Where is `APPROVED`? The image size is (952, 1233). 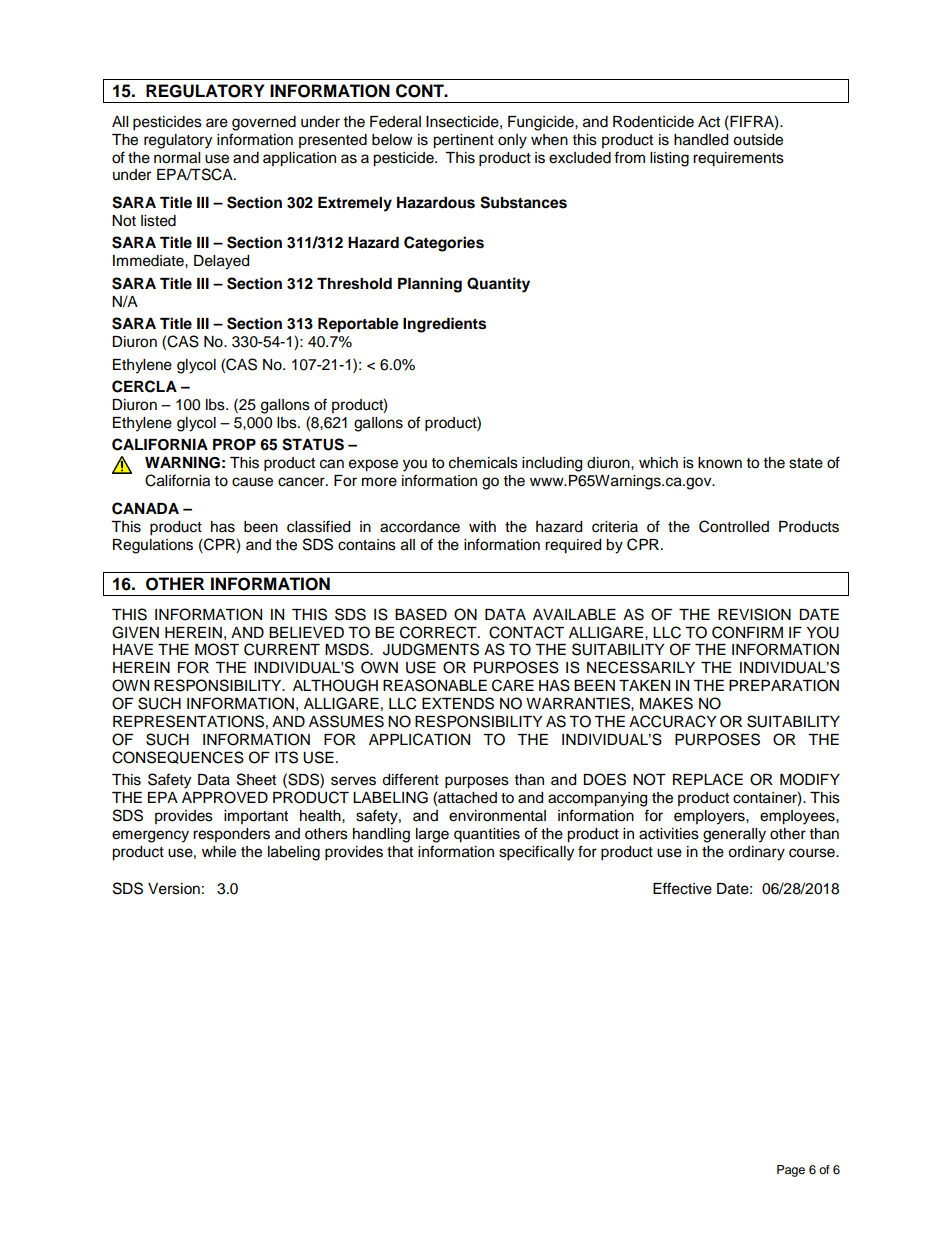
APPROVED is located at coordinates (225, 797).
